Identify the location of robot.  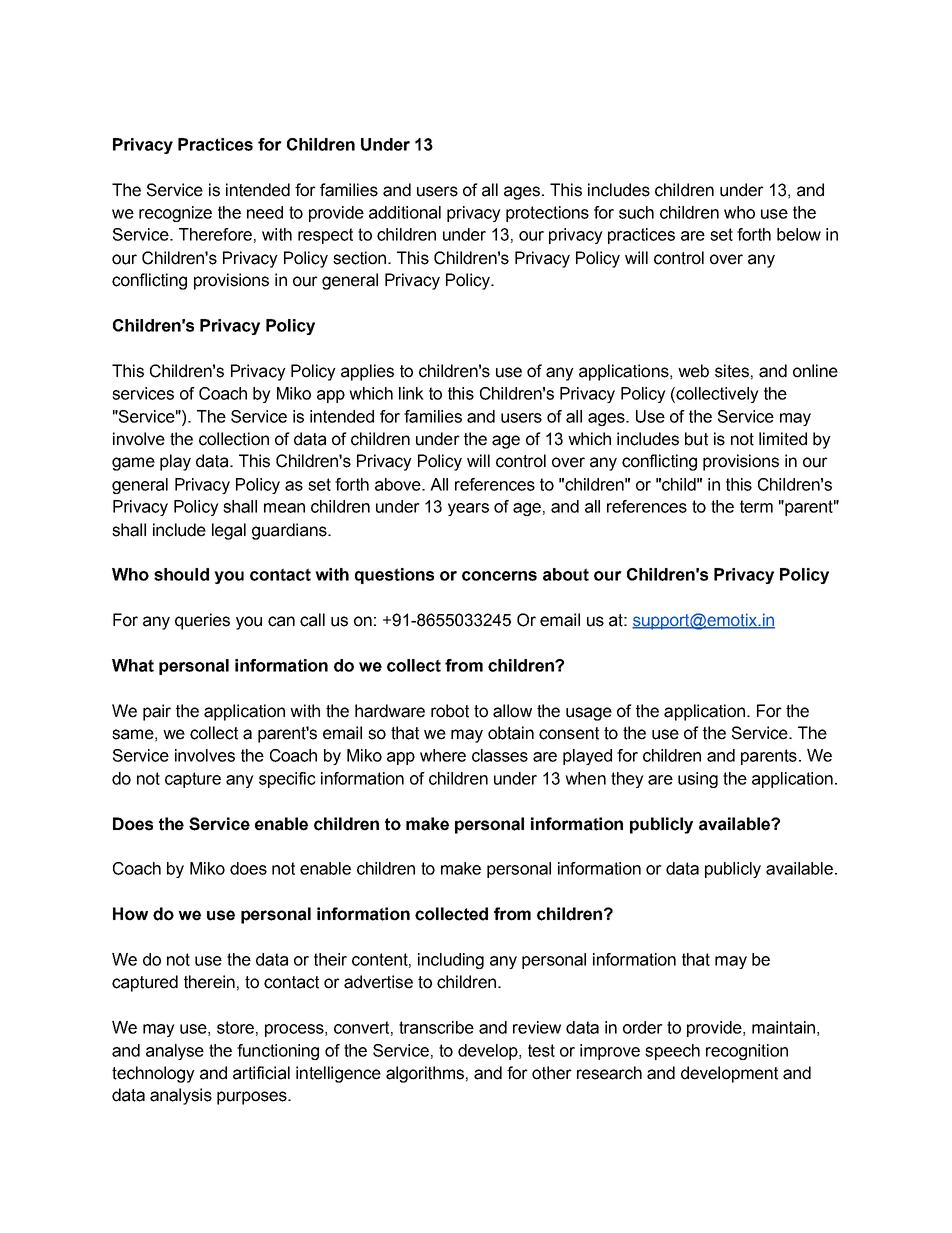
(450, 711).
